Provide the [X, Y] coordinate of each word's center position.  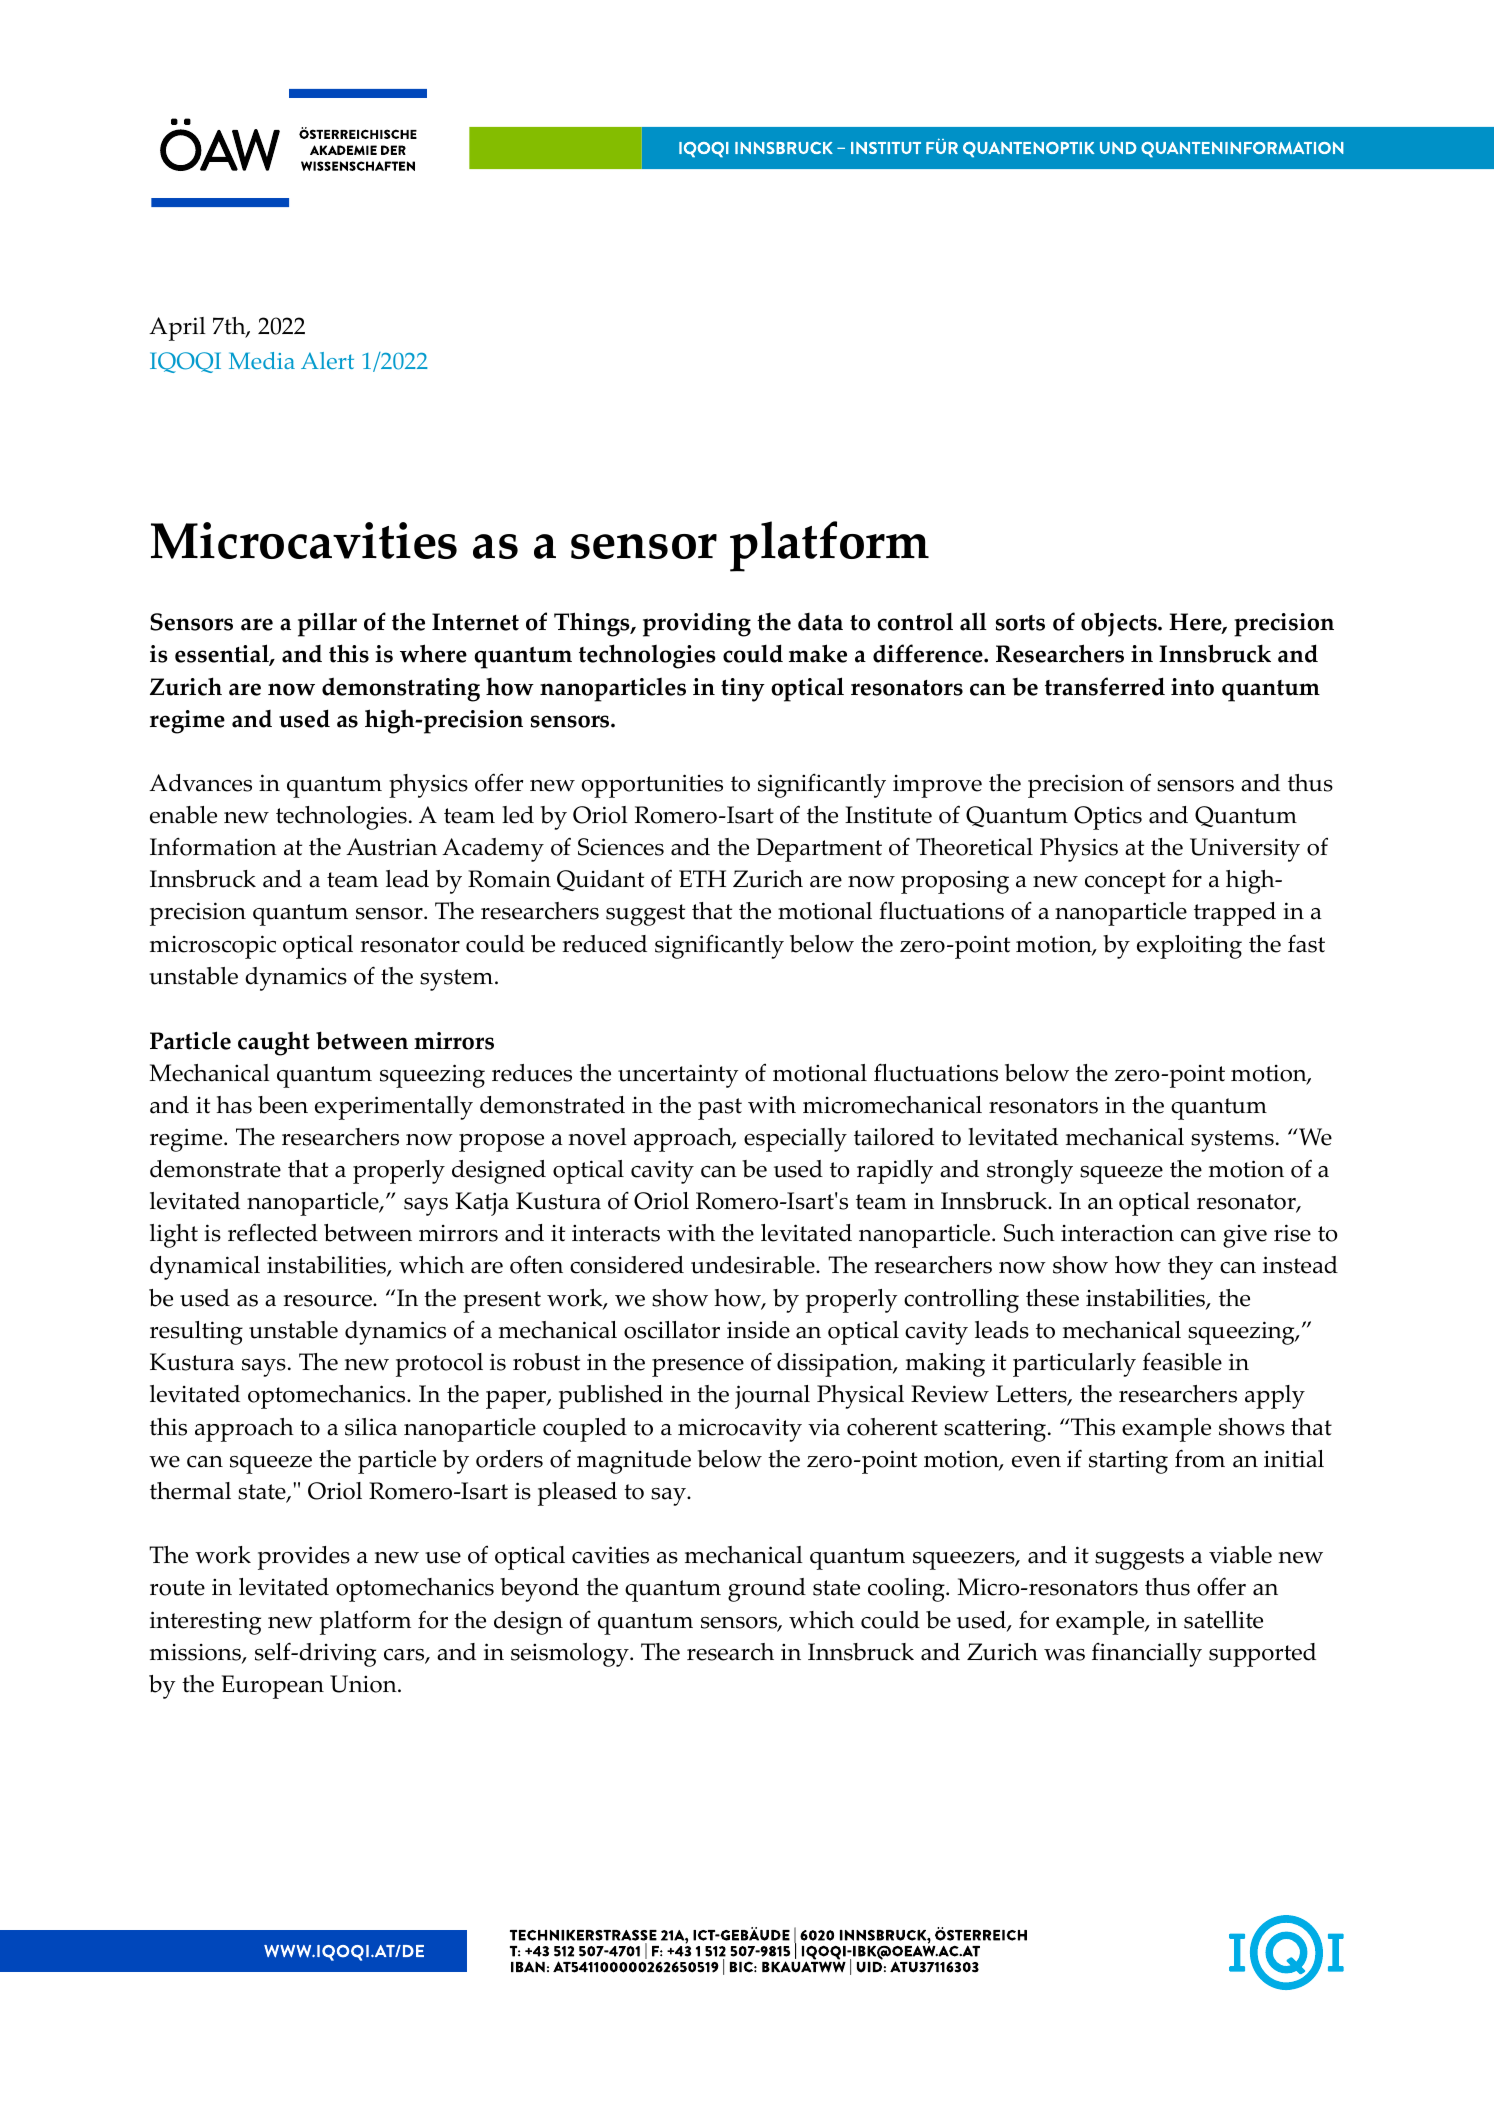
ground [767, 1590]
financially [1147, 1654]
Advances [200, 783]
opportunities [652, 786]
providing [697, 624]
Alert [327, 360]
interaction [1117, 1233]
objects [1120, 624]
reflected [273, 1232]
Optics [1108, 818]
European [273, 1687]
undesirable [754, 1265]
